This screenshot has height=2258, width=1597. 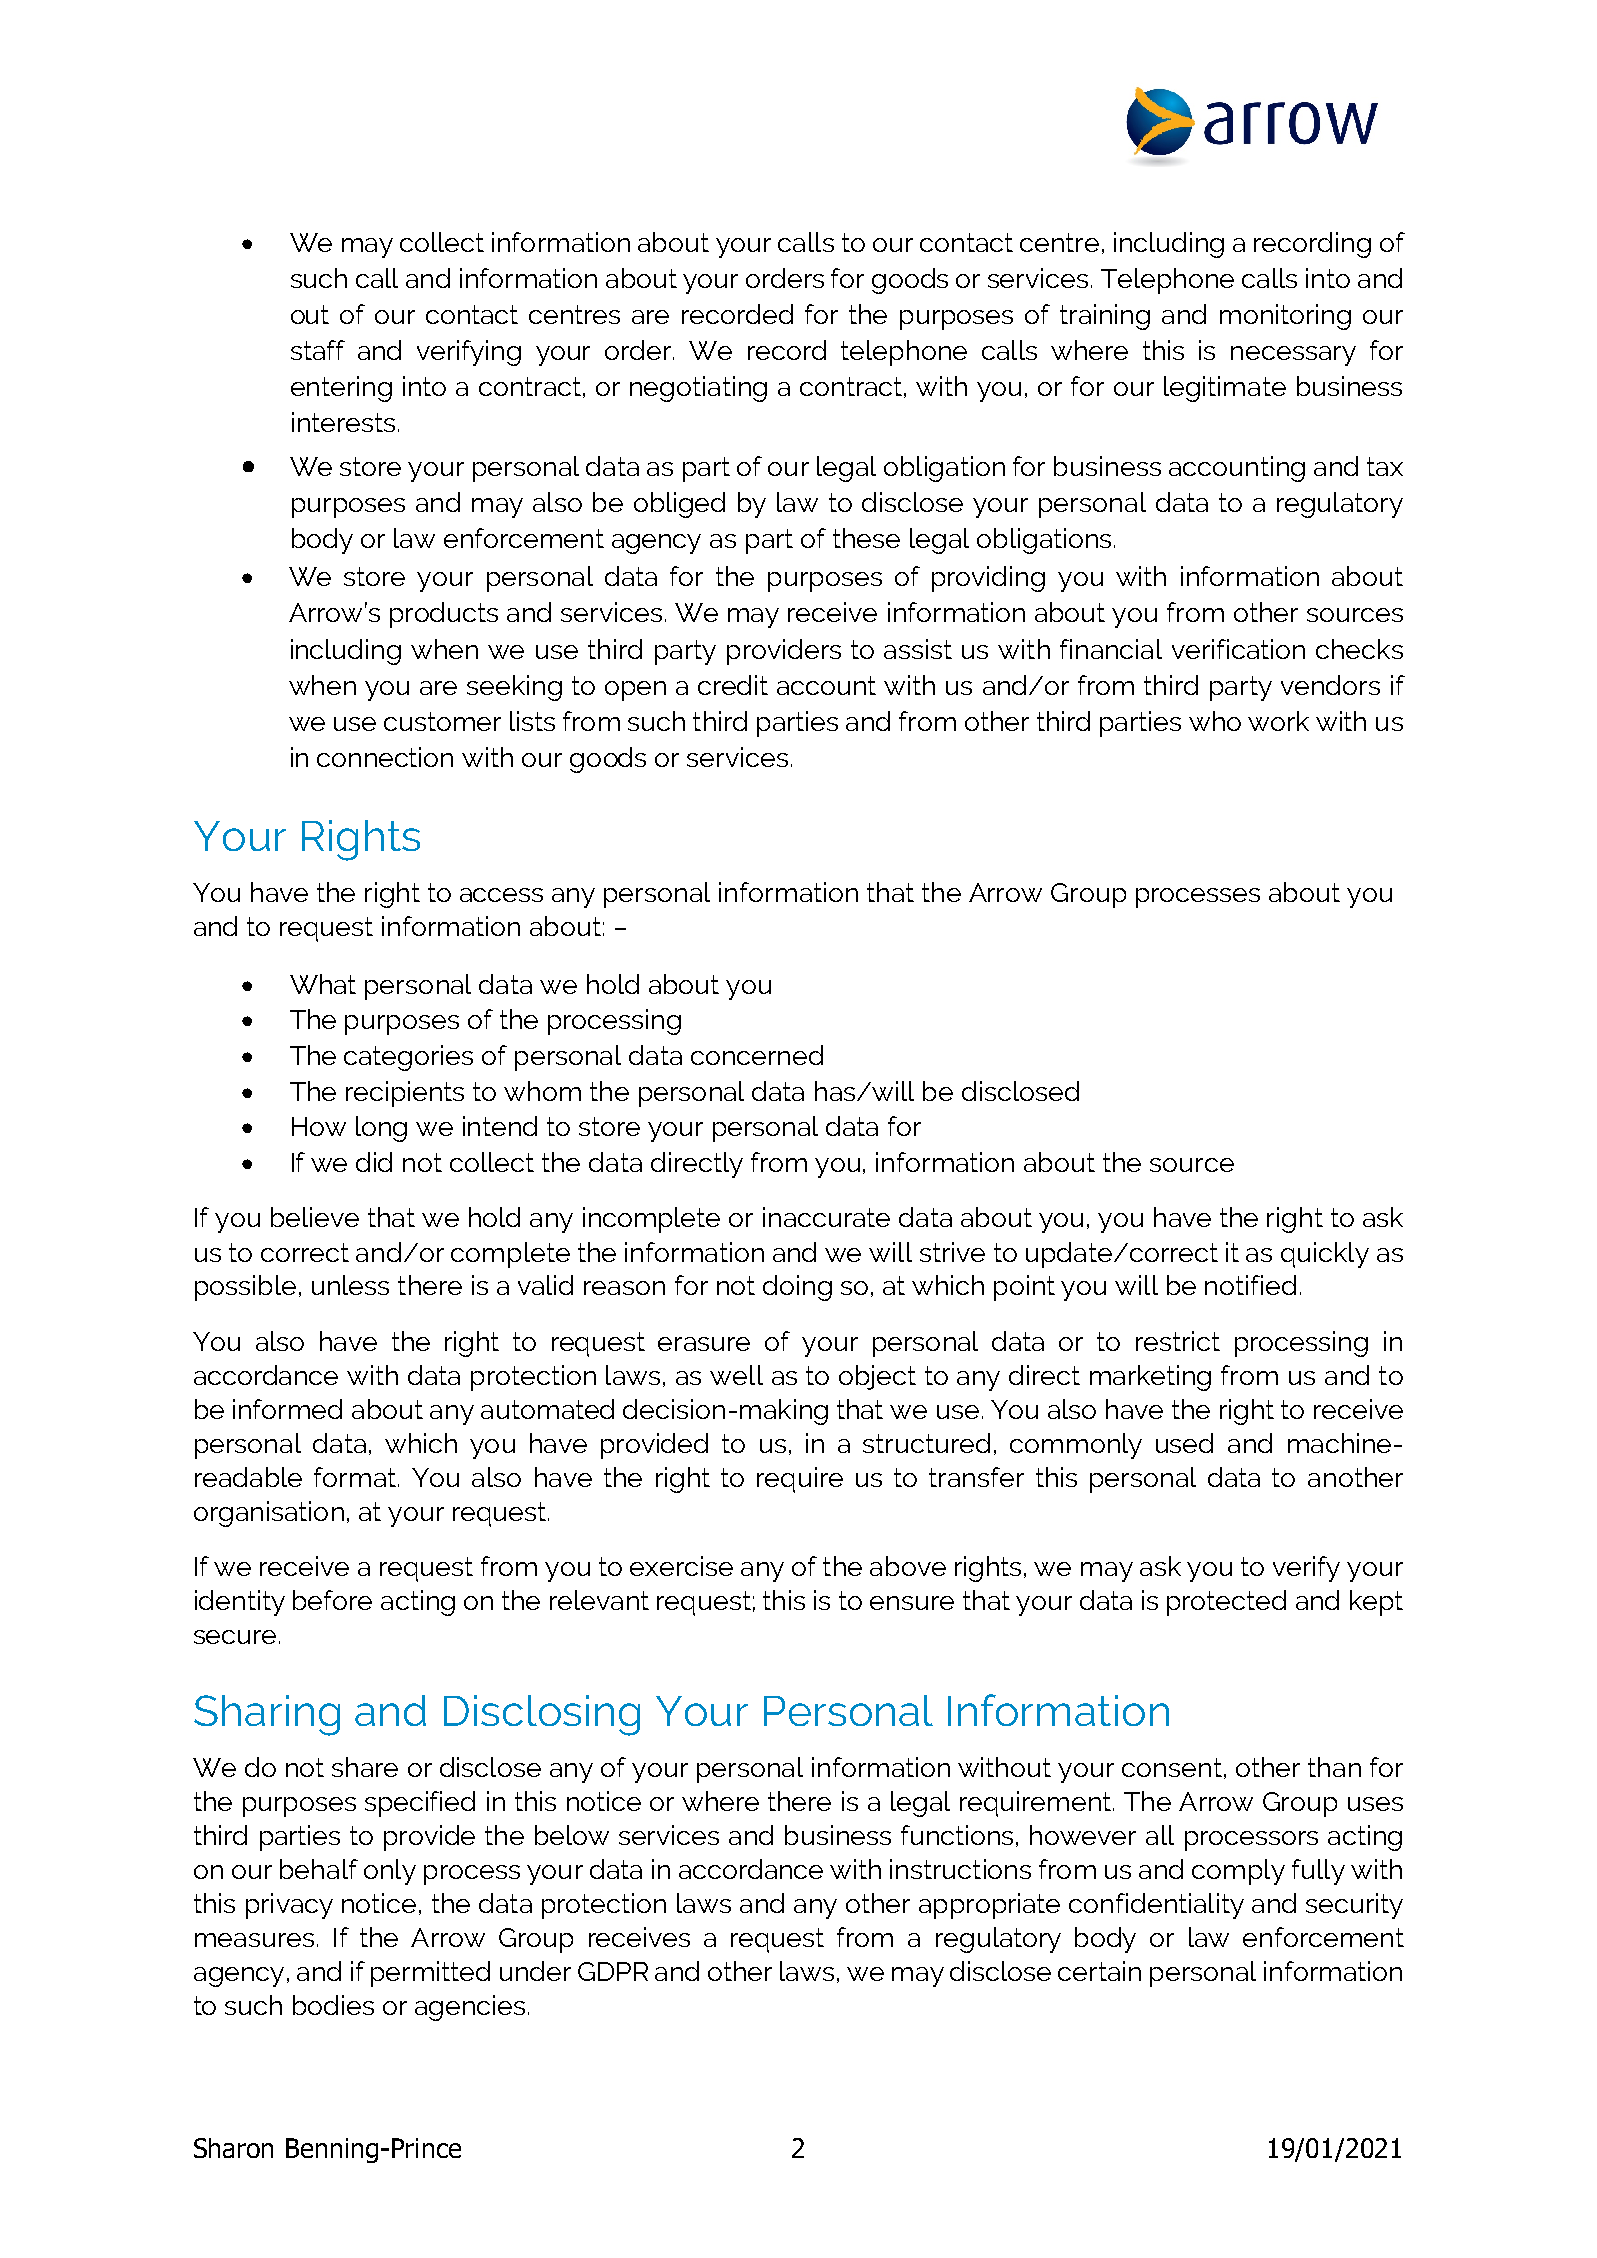 What do you see at coordinates (333, 2005) in the screenshot?
I see `bodies` at bounding box center [333, 2005].
